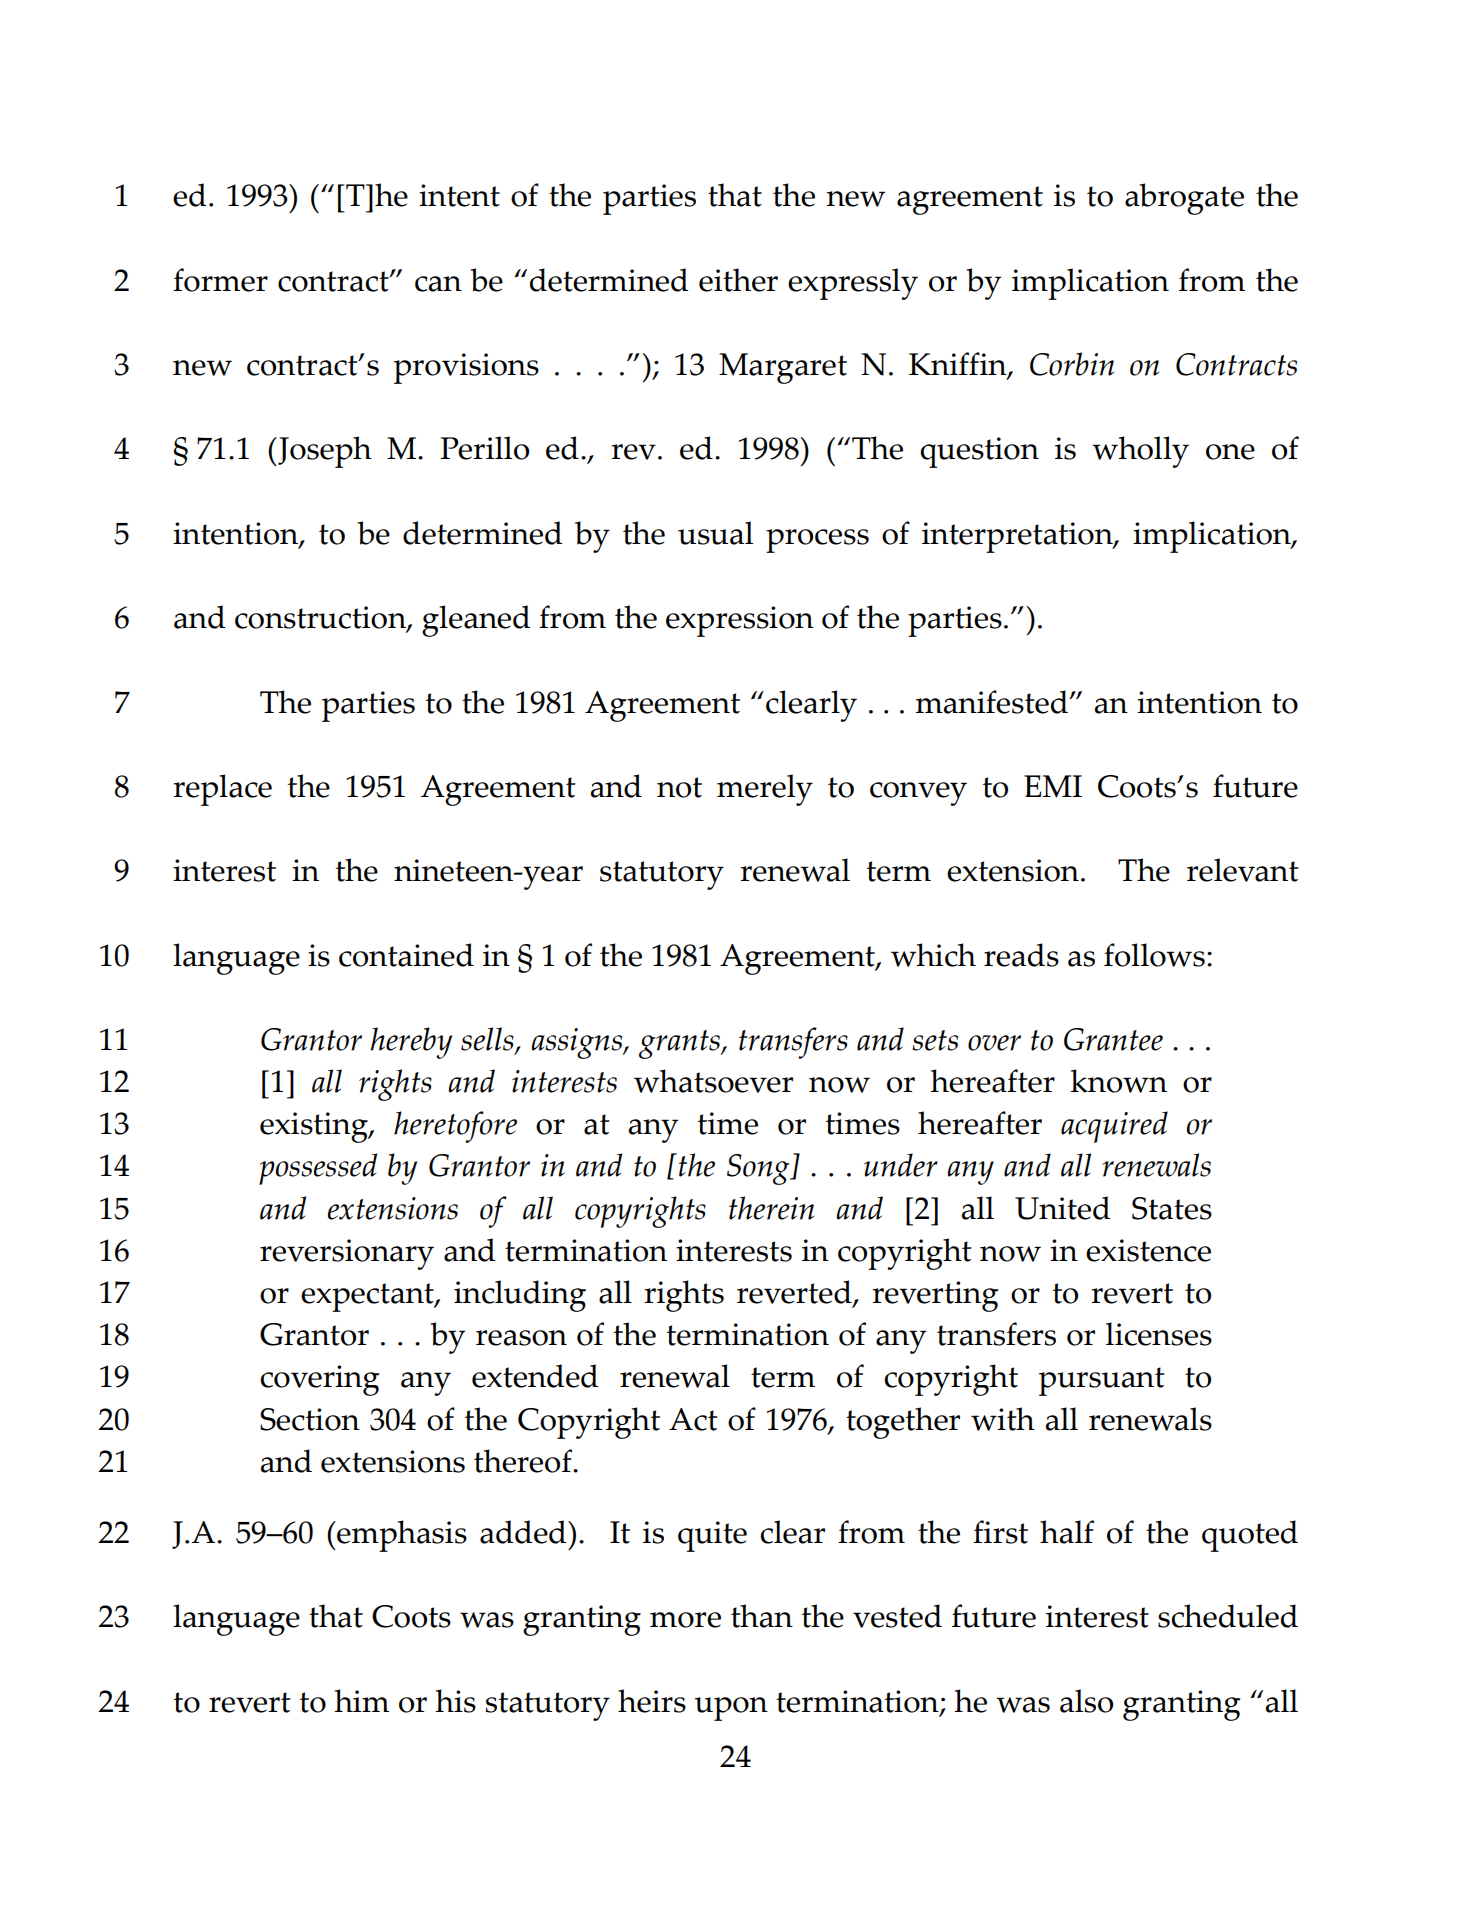 The image size is (1472, 1905). I want to click on him, so click(361, 1700).
